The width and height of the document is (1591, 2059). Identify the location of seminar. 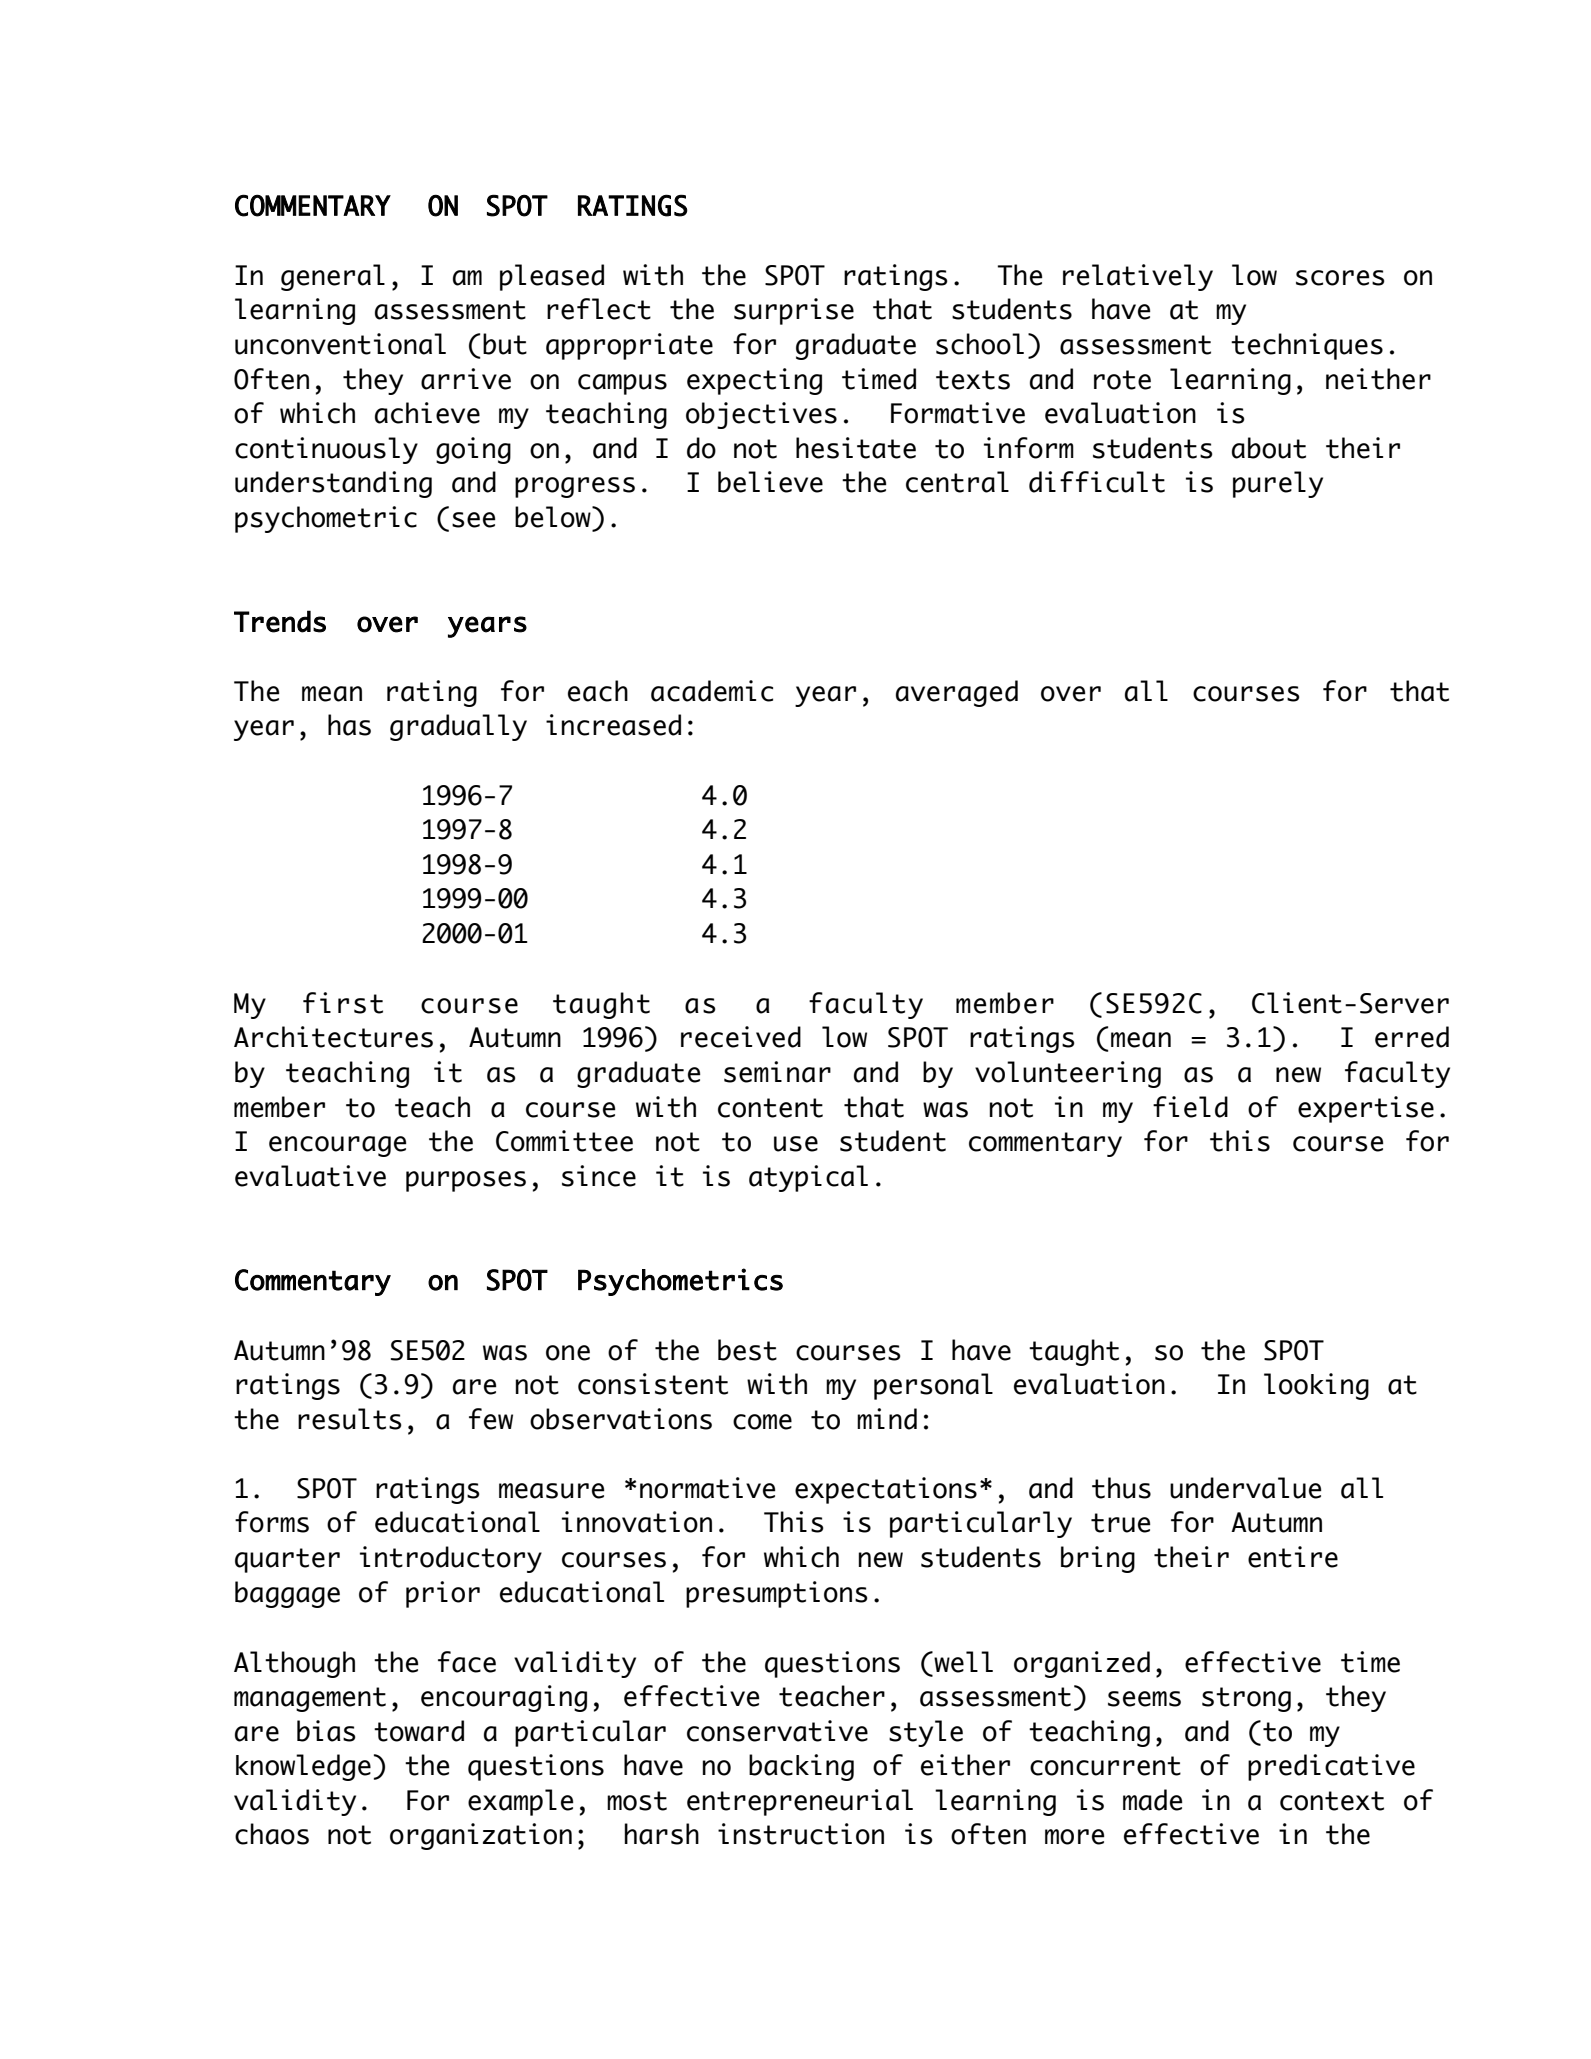
(777, 1072).
